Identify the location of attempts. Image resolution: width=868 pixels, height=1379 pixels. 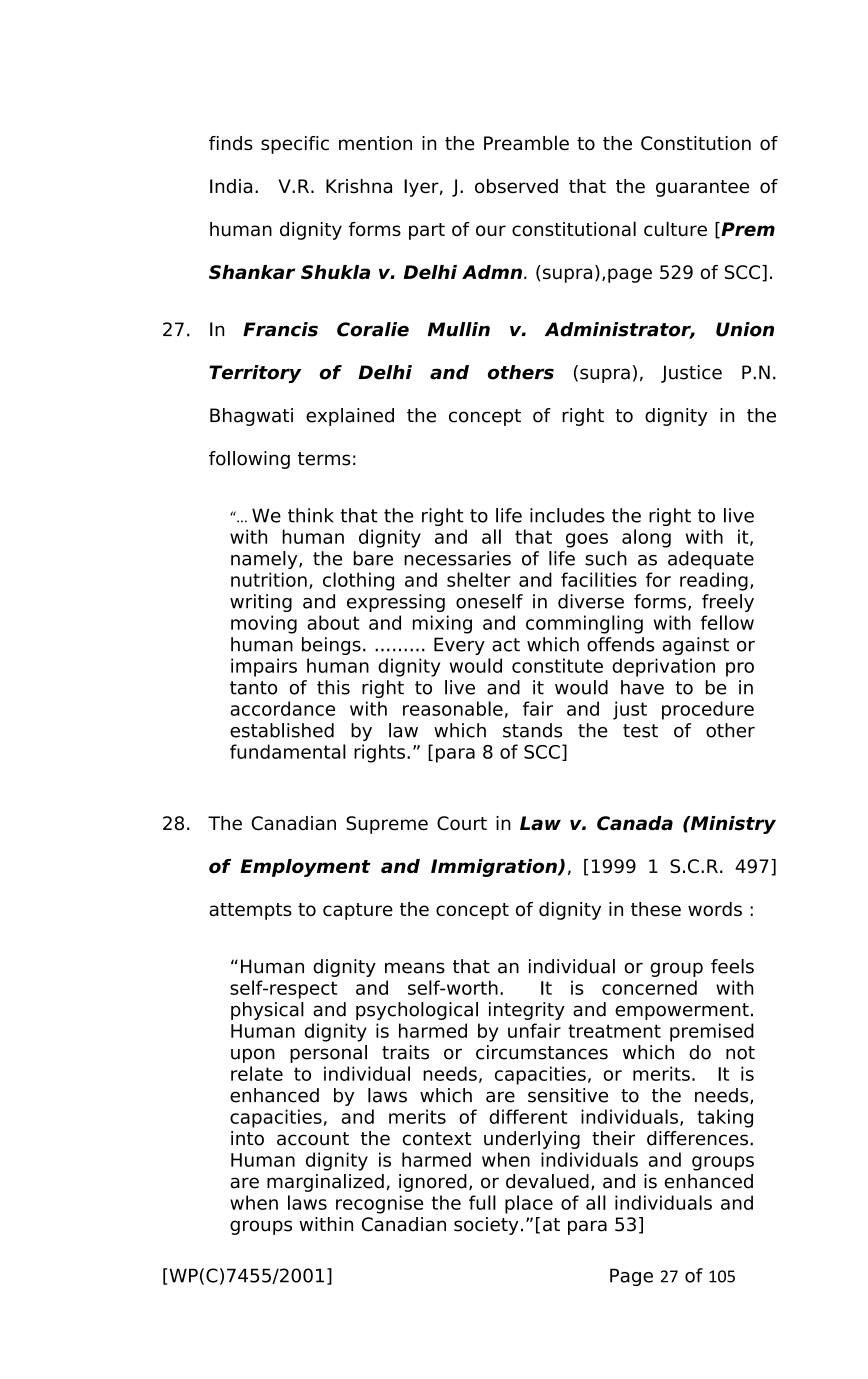
(250, 911).
